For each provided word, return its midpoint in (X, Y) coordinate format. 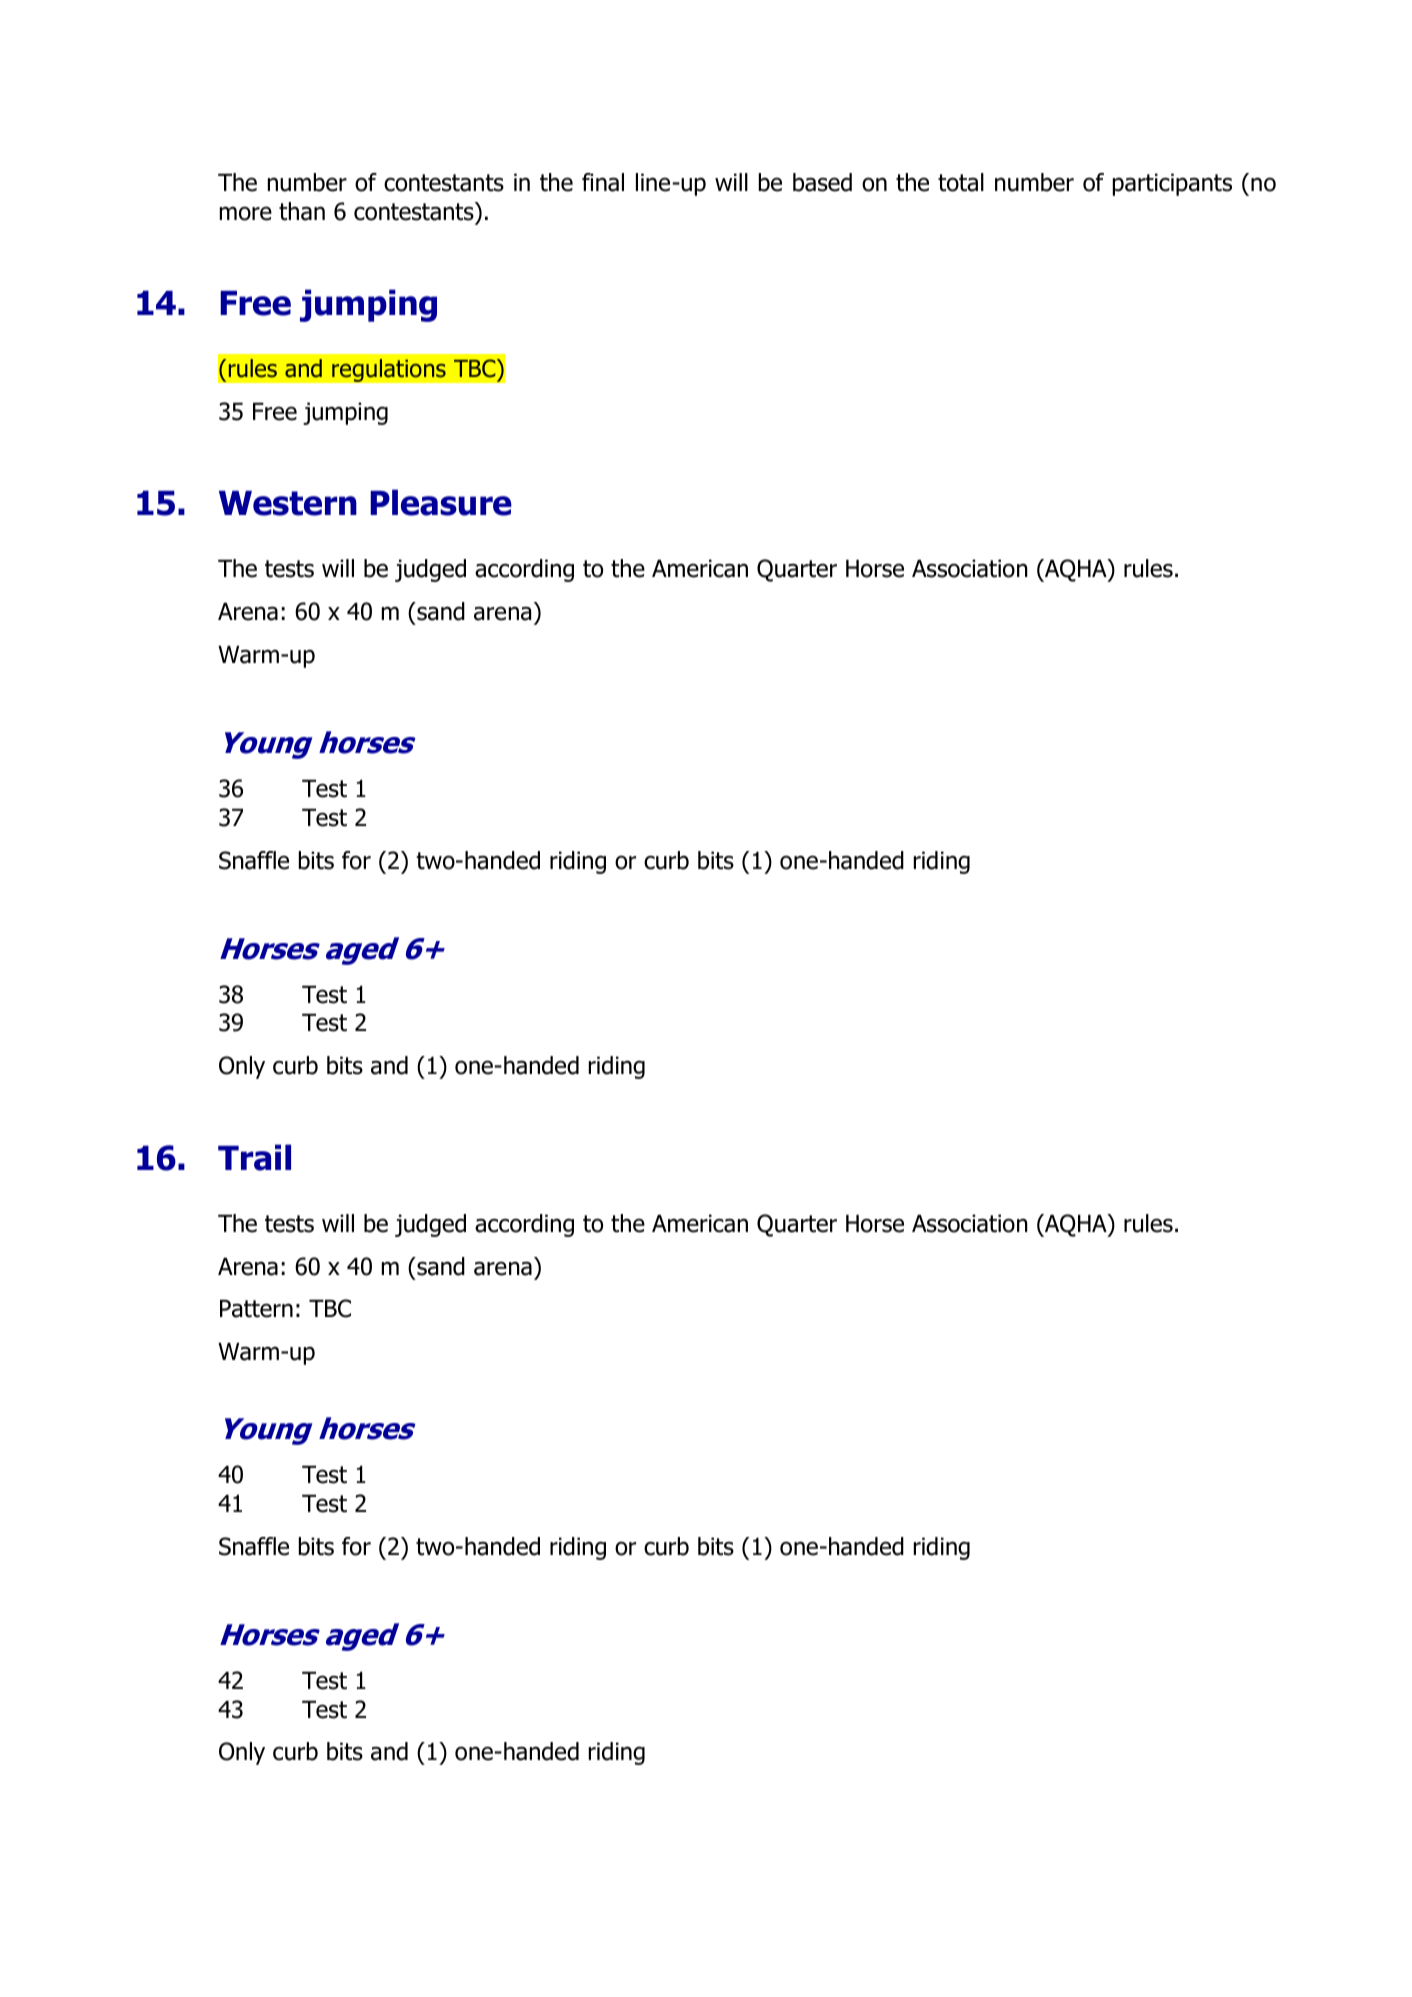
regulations (389, 370)
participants (1172, 184)
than (302, 211)
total (961, 182)
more (246, 213)
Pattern (256, 1309)
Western (288, 503)
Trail (254, 1157)
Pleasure (441, 502)
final (603, 182)
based (822, 182)
